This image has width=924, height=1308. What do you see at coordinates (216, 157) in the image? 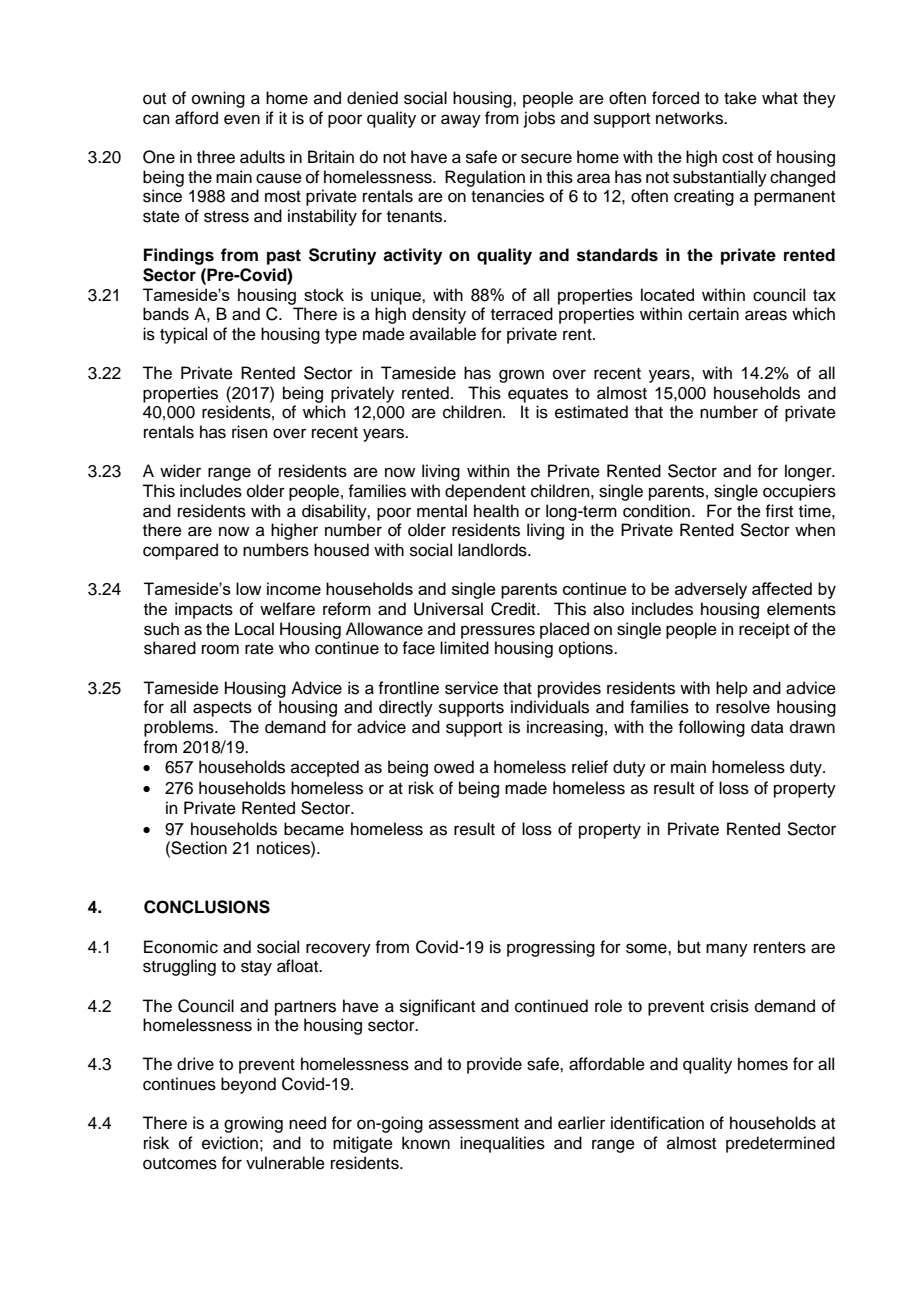
I see `three` at bounding box center [216, 157].
